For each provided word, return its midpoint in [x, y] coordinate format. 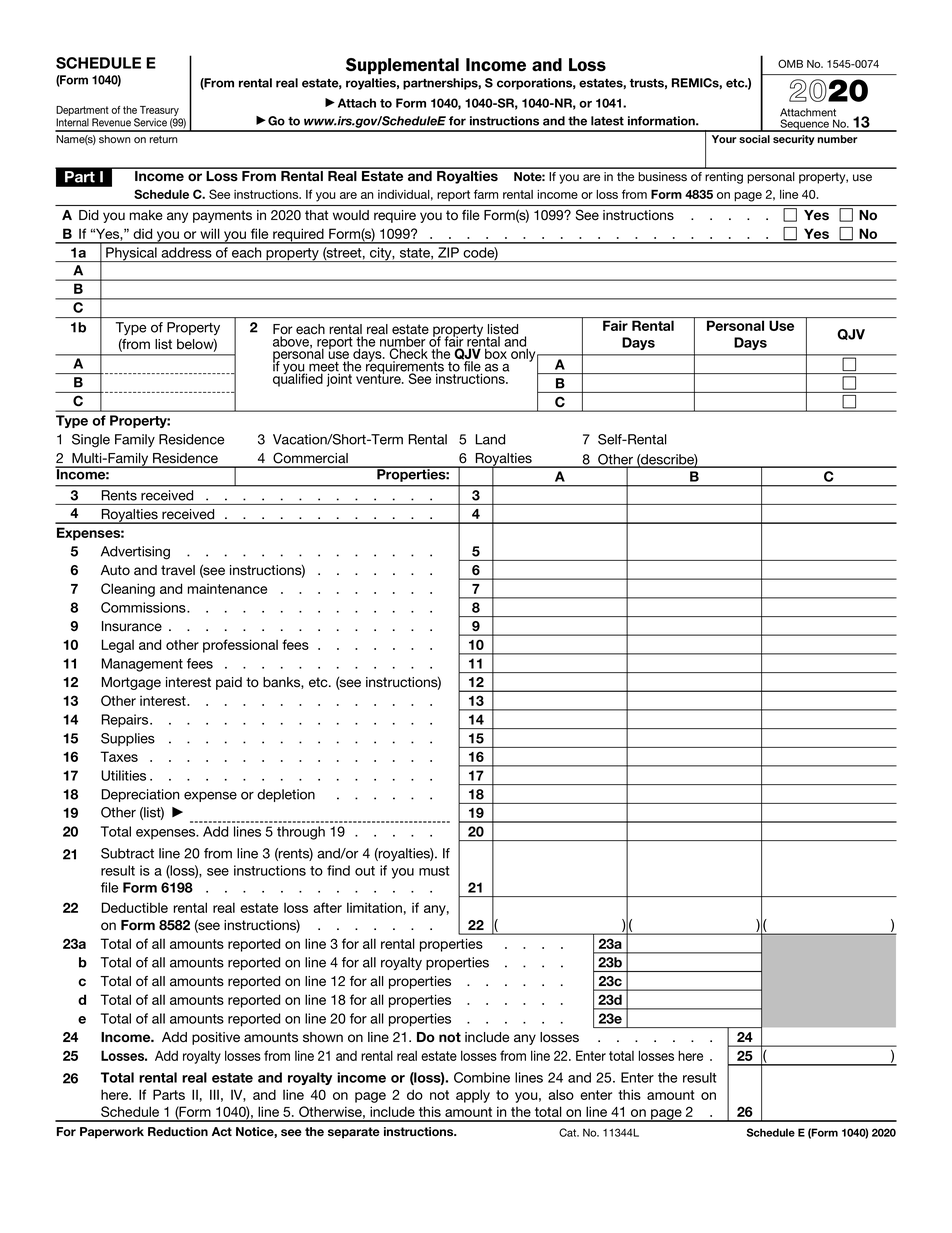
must [434, 871]
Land [490, 439]
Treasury [159, 112]
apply [473, 1096]
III [214, 1094]
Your [724, 139]
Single [91, 441]
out [365, 871]
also [561, 1094]
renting [724, 178]
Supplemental [402, 66]
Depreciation [140, 795]
